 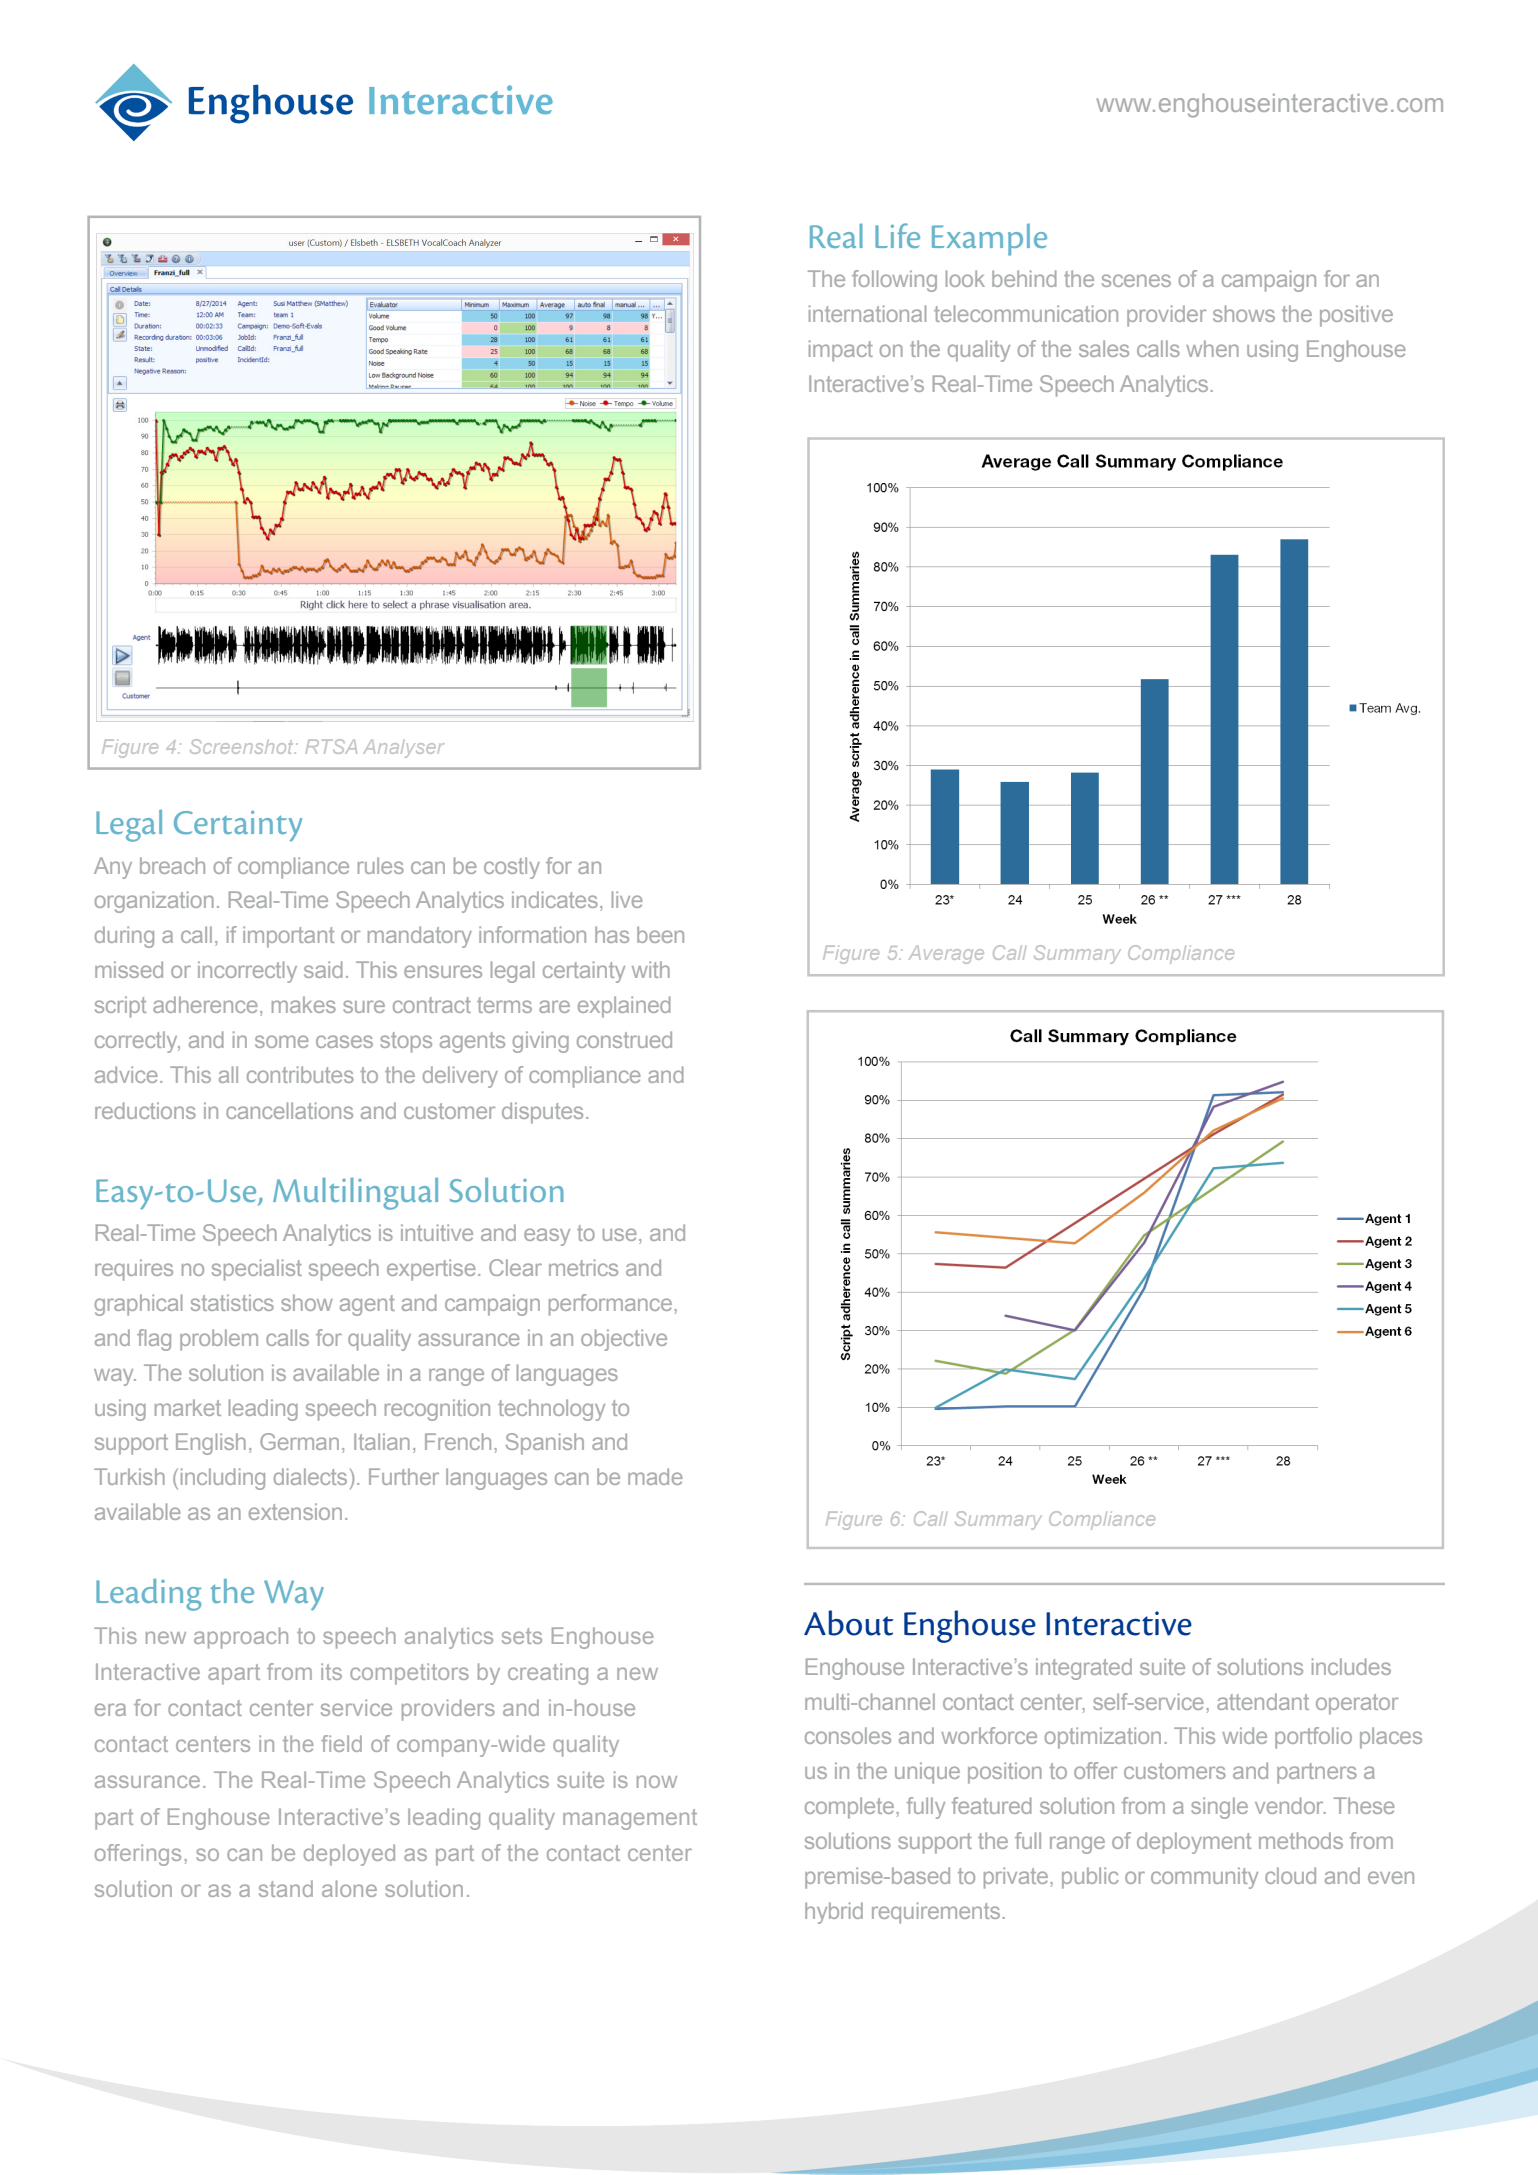 I want to click on construed, so click(x=624, y=1039).
